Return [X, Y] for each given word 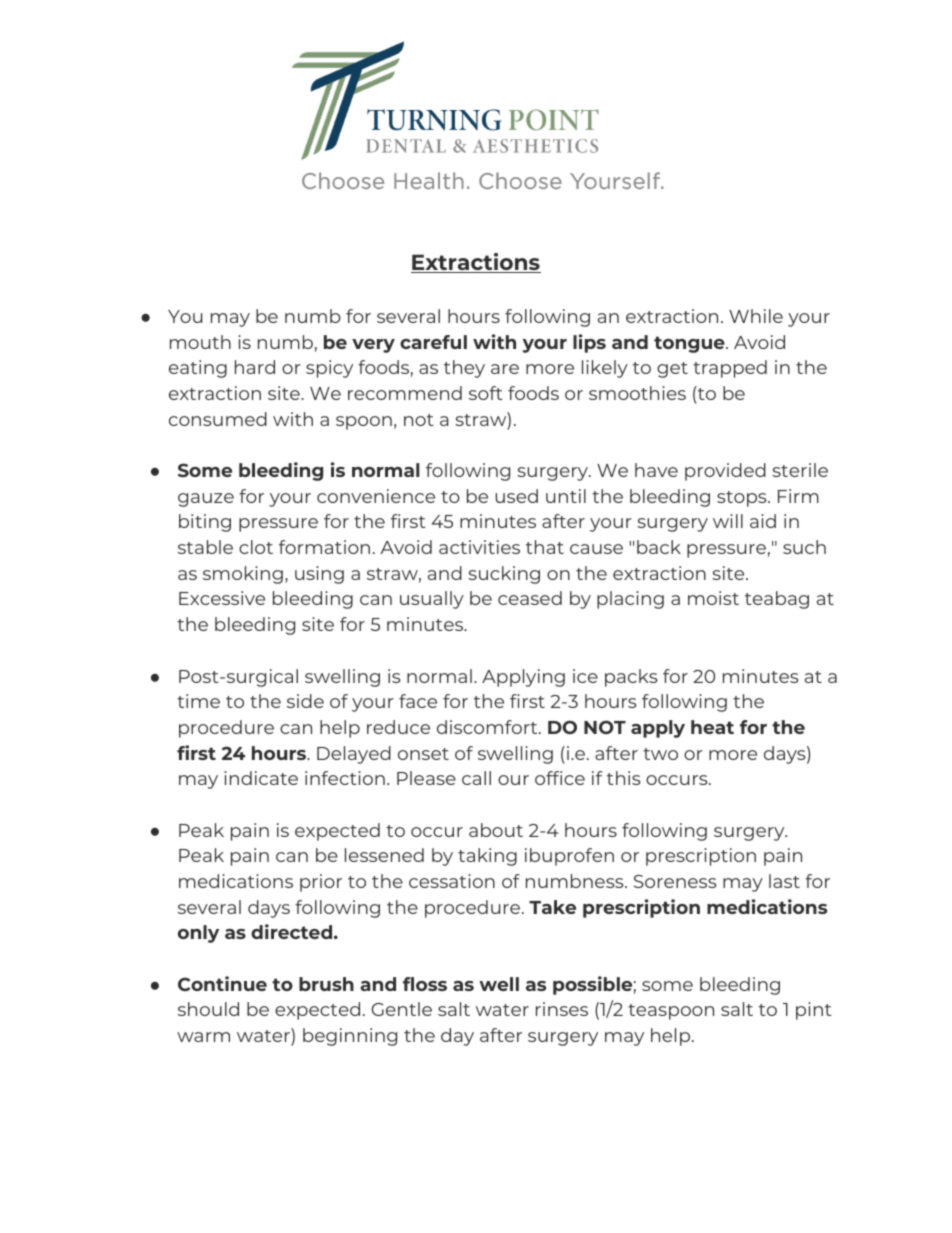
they [464, 369]
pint [814, 1011]
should [208, 1009]
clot [256, 547]
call [476, 778]
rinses [562, 1009]
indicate [261, 778]
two [660, 754]
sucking [504, 575]
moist [713, 598]
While [756, 316]
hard [255, 367]
